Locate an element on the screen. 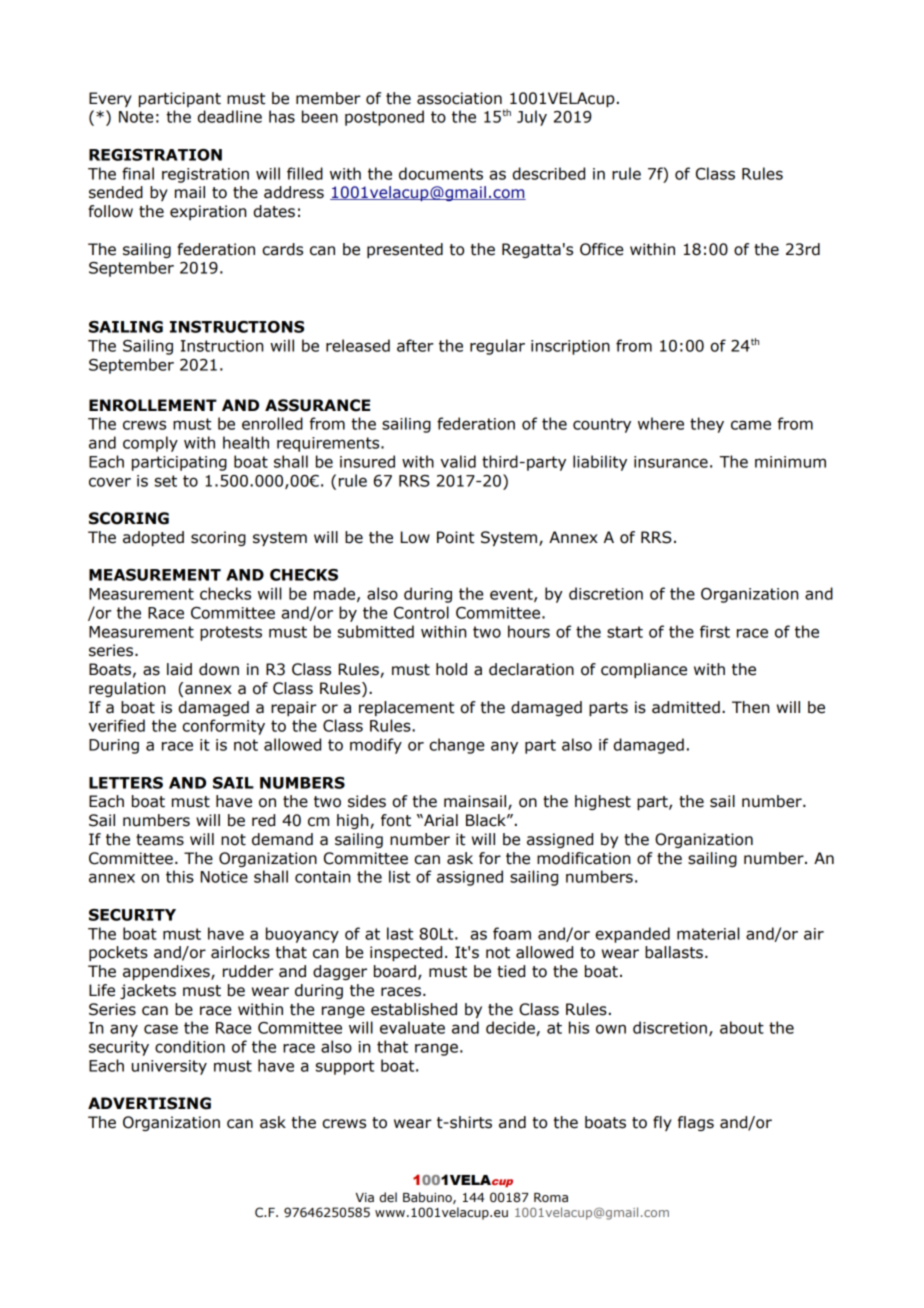 Image resolution: width=924 pixels, height=1308 pixels. described is located at coordinates (549, 173).
